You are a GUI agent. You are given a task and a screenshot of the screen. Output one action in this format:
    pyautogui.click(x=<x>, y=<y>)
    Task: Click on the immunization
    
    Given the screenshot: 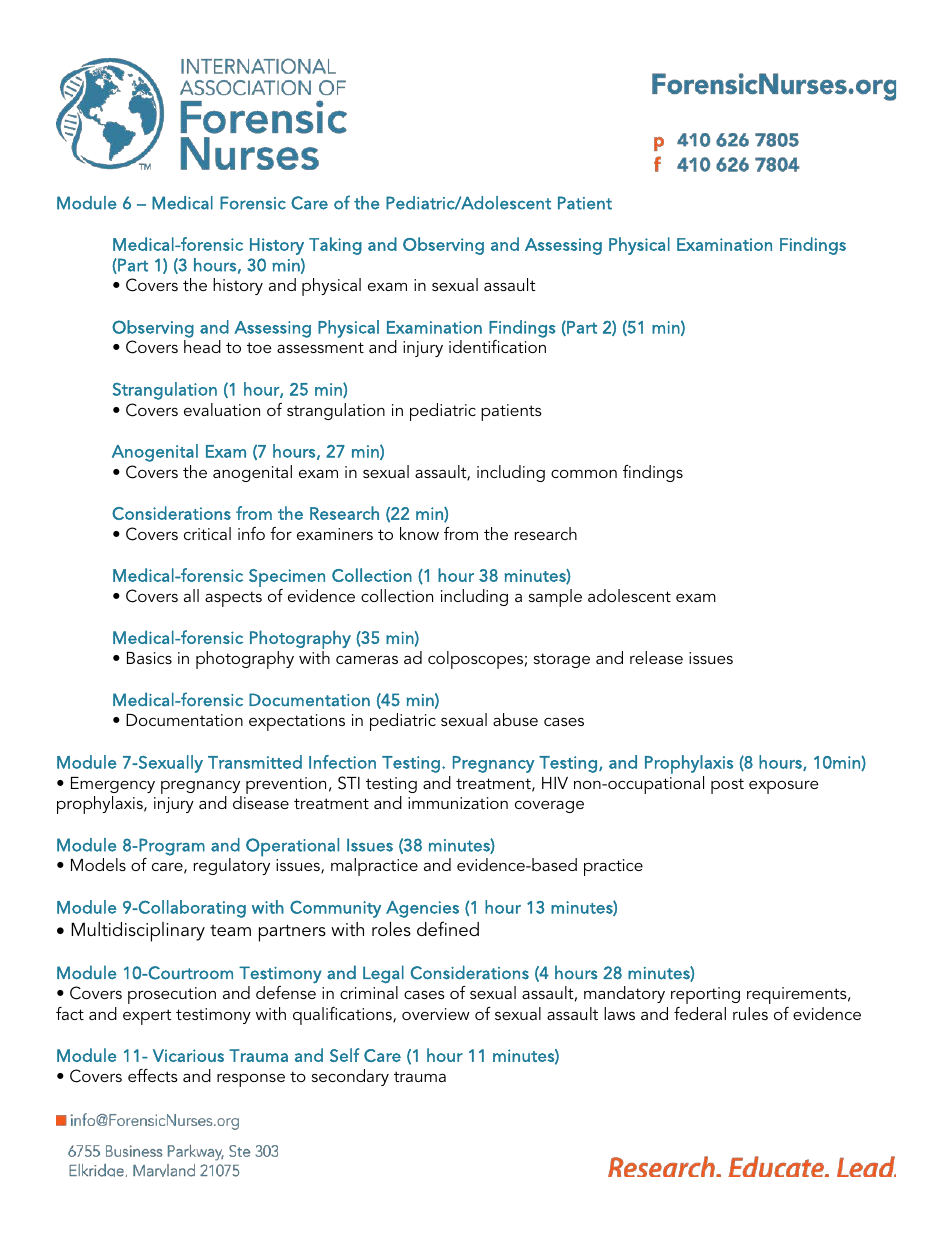 What is the action you would take?
    pyautogui.click(x=458, y=803)
